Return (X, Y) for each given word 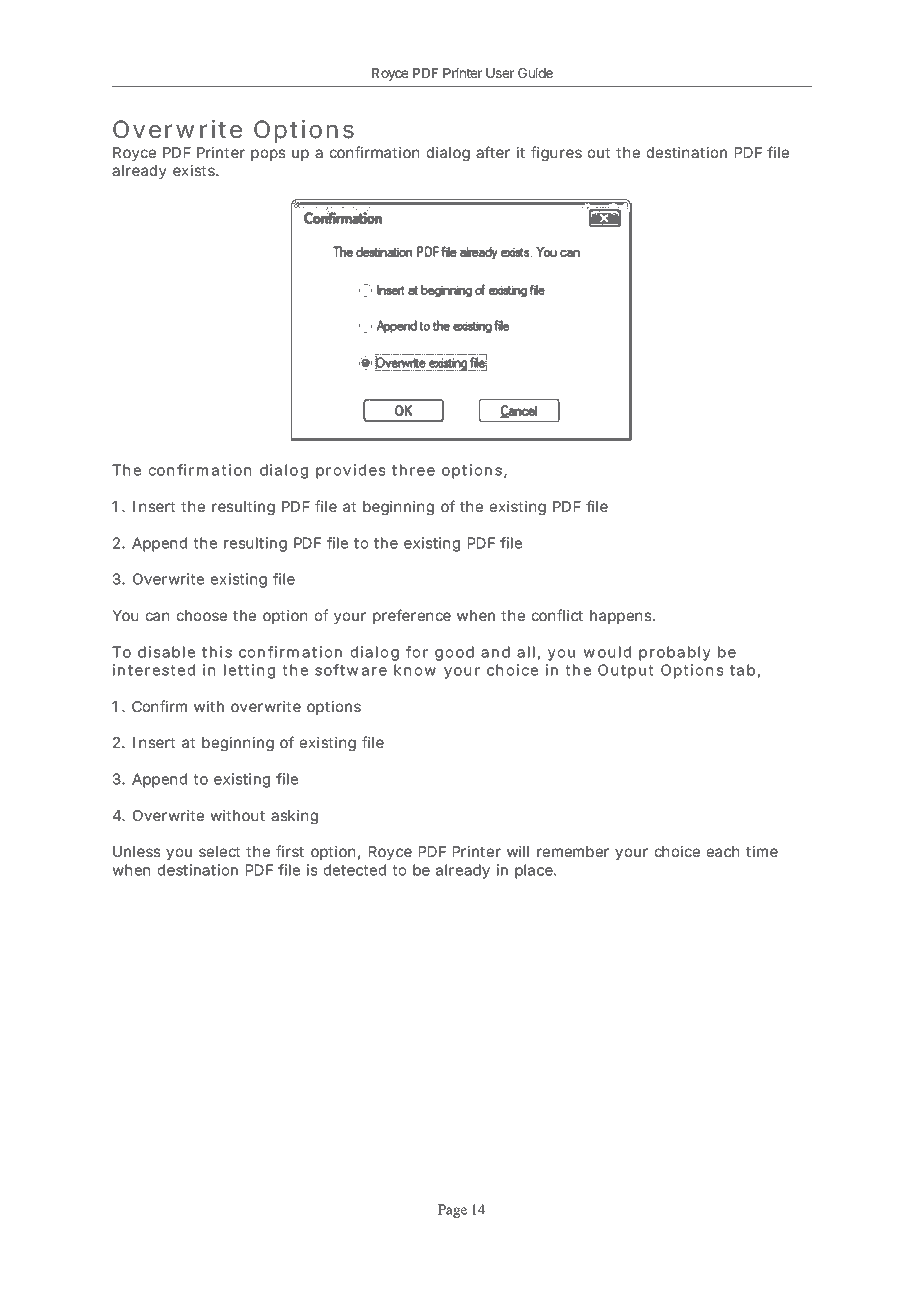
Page (452, 1211)
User (500, 73)
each (723, 851)
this (217, 652)
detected (355, 870)
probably (675, 653)
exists (195, 170)
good (454, 653)
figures (556, 153)
